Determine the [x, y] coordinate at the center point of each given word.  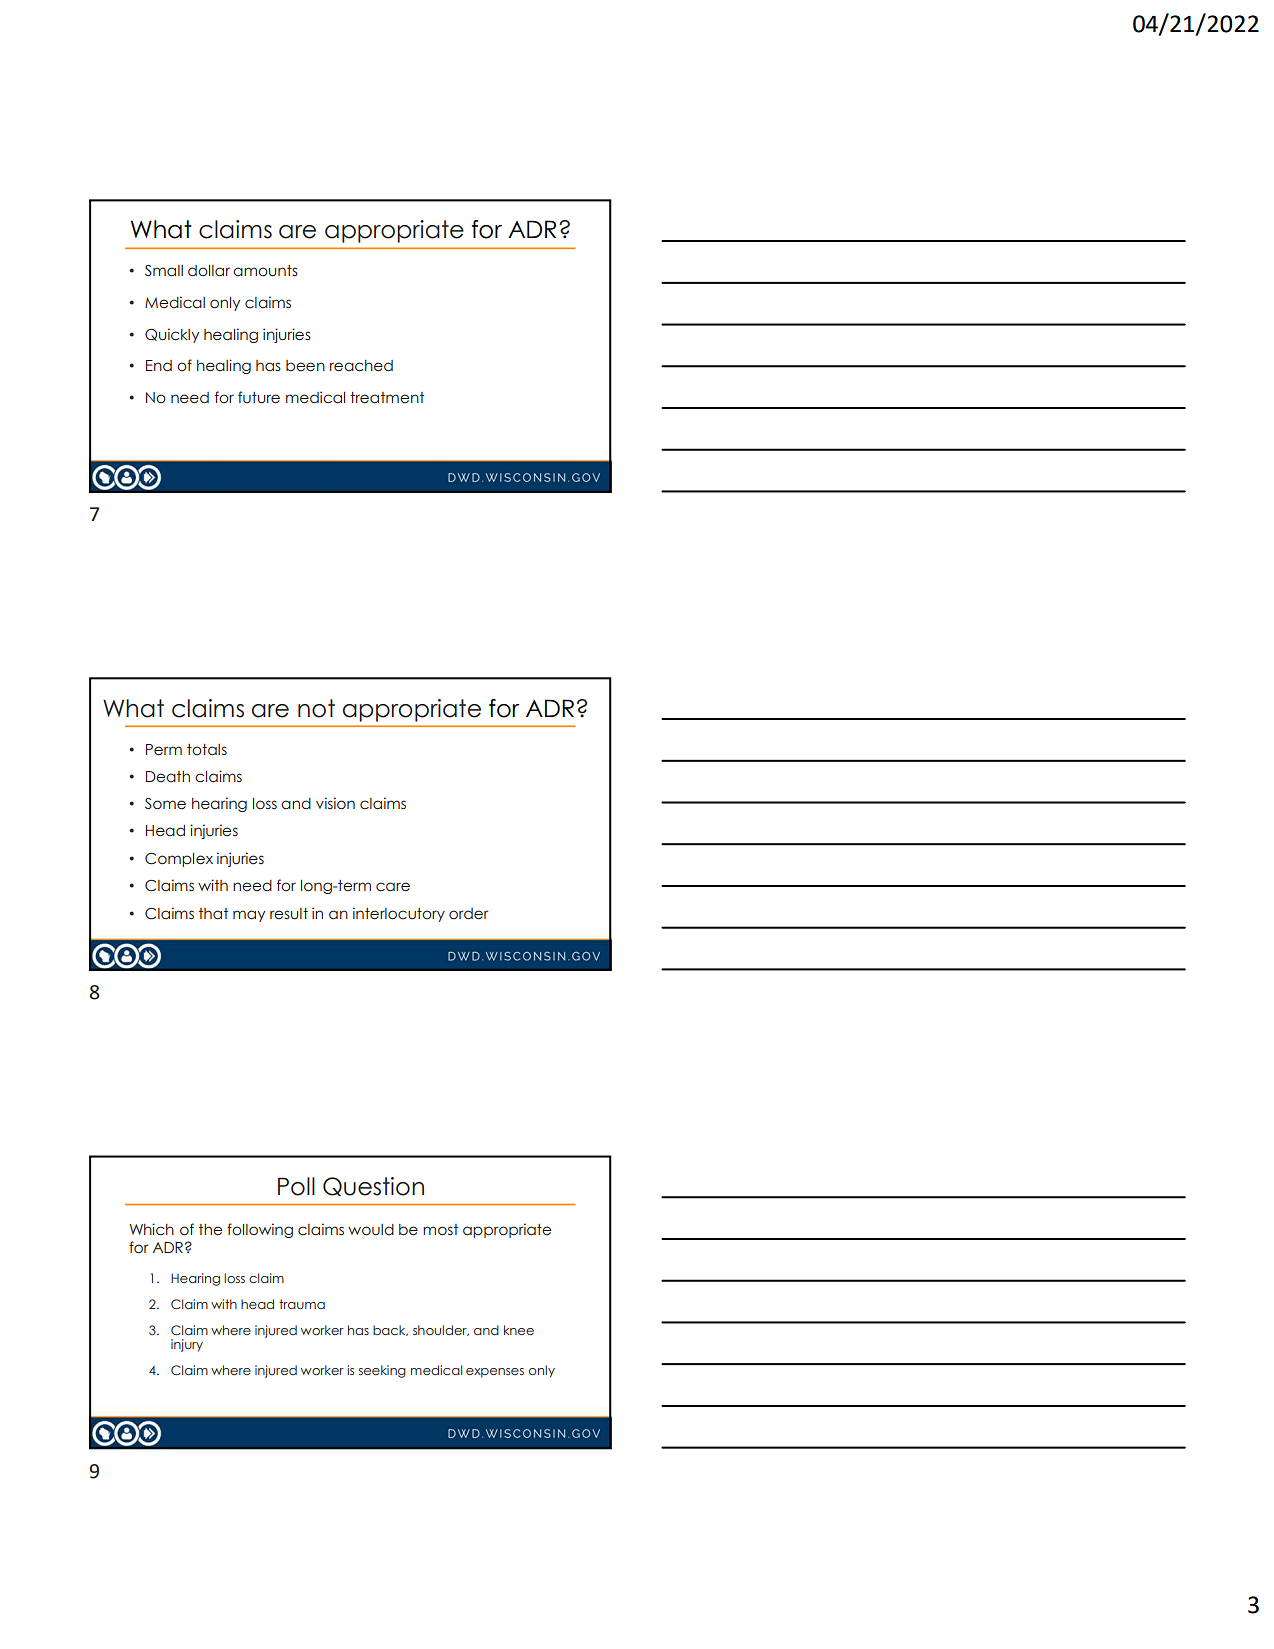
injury [187, 1345]
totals [207, 750]
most [440, 1230]
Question [373, 1186]
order [469, 914]
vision [335, 803]
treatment [387, 398]
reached [361, 366]
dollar [209, 271]
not [316, 708]
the [210, 1229]
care [393, 887]
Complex [179, 860]
